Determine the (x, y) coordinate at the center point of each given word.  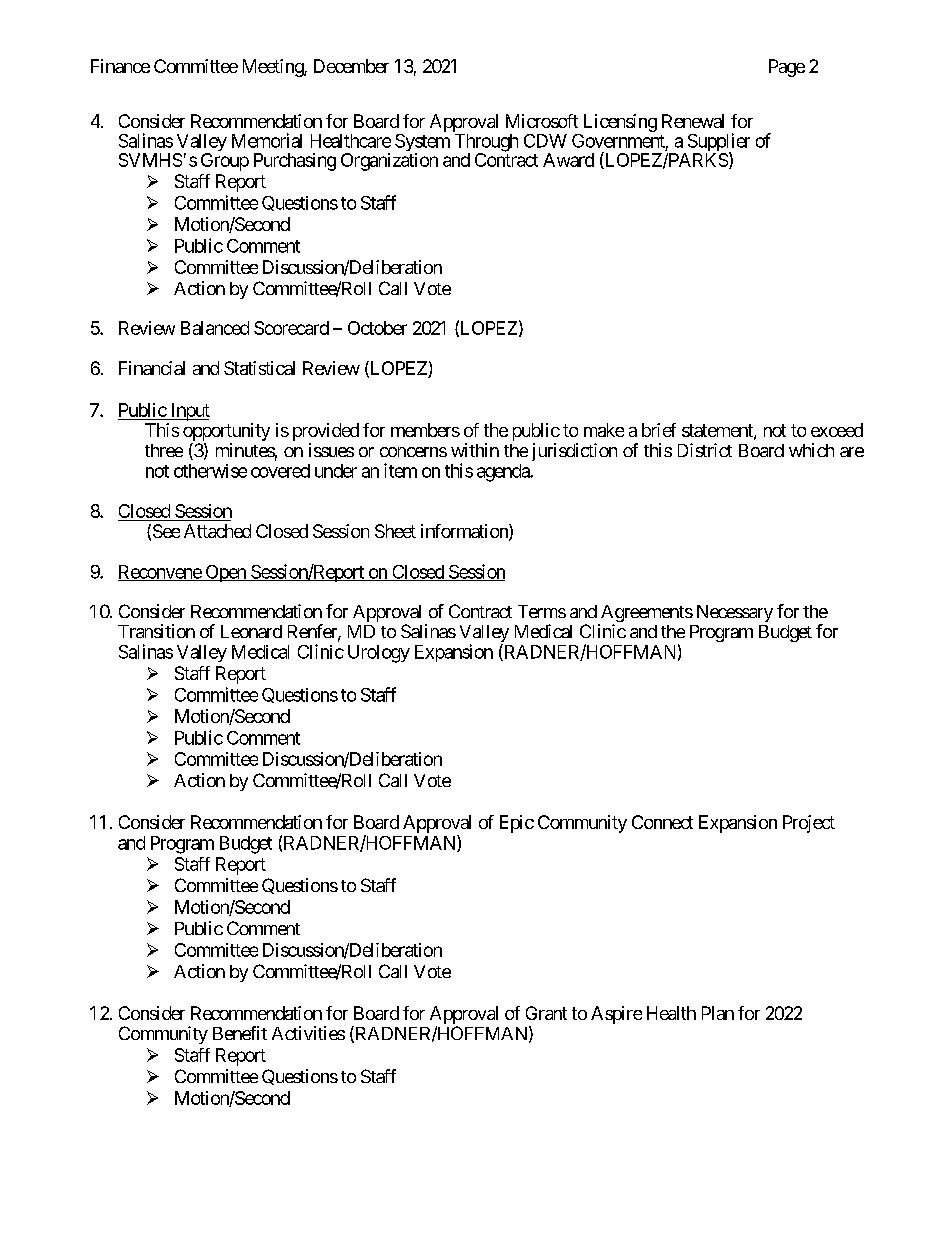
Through (486, 144)
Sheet (395, 531)
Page (787, 68)
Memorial (267, 140)
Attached (217, 531)
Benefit (240, 1033)
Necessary (735, 613)
